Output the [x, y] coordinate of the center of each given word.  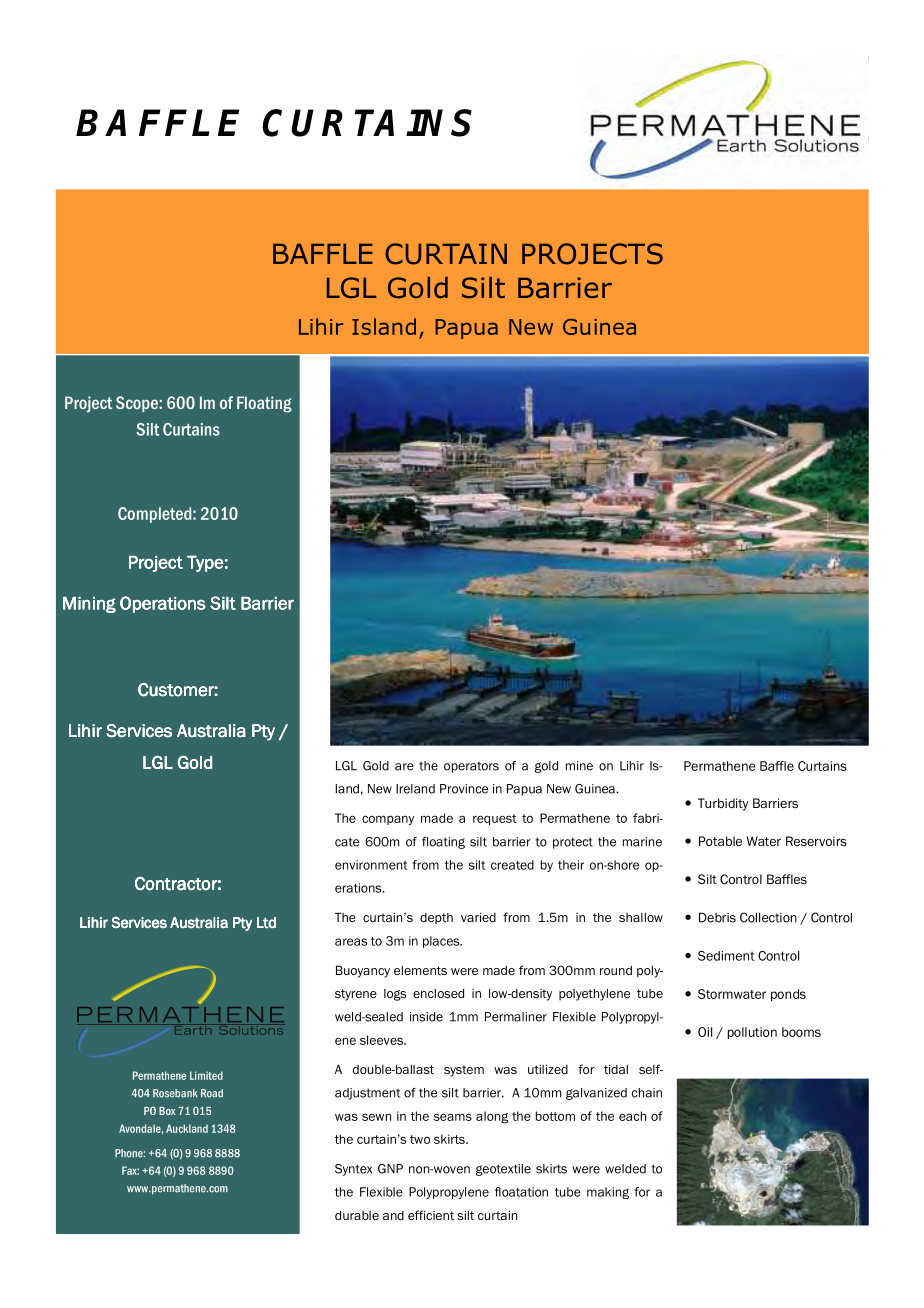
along [492, 1117]
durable [357, 1215]
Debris [717, 917]
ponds [788, 995]
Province [464, 789]
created [512, 865]
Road [212, 1093]
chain [647, 1093]
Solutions [250, 1029]
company [388, 820]
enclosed [438, 993]
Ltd [266, 923]
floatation [521, 1192]
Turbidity [723, 804]
